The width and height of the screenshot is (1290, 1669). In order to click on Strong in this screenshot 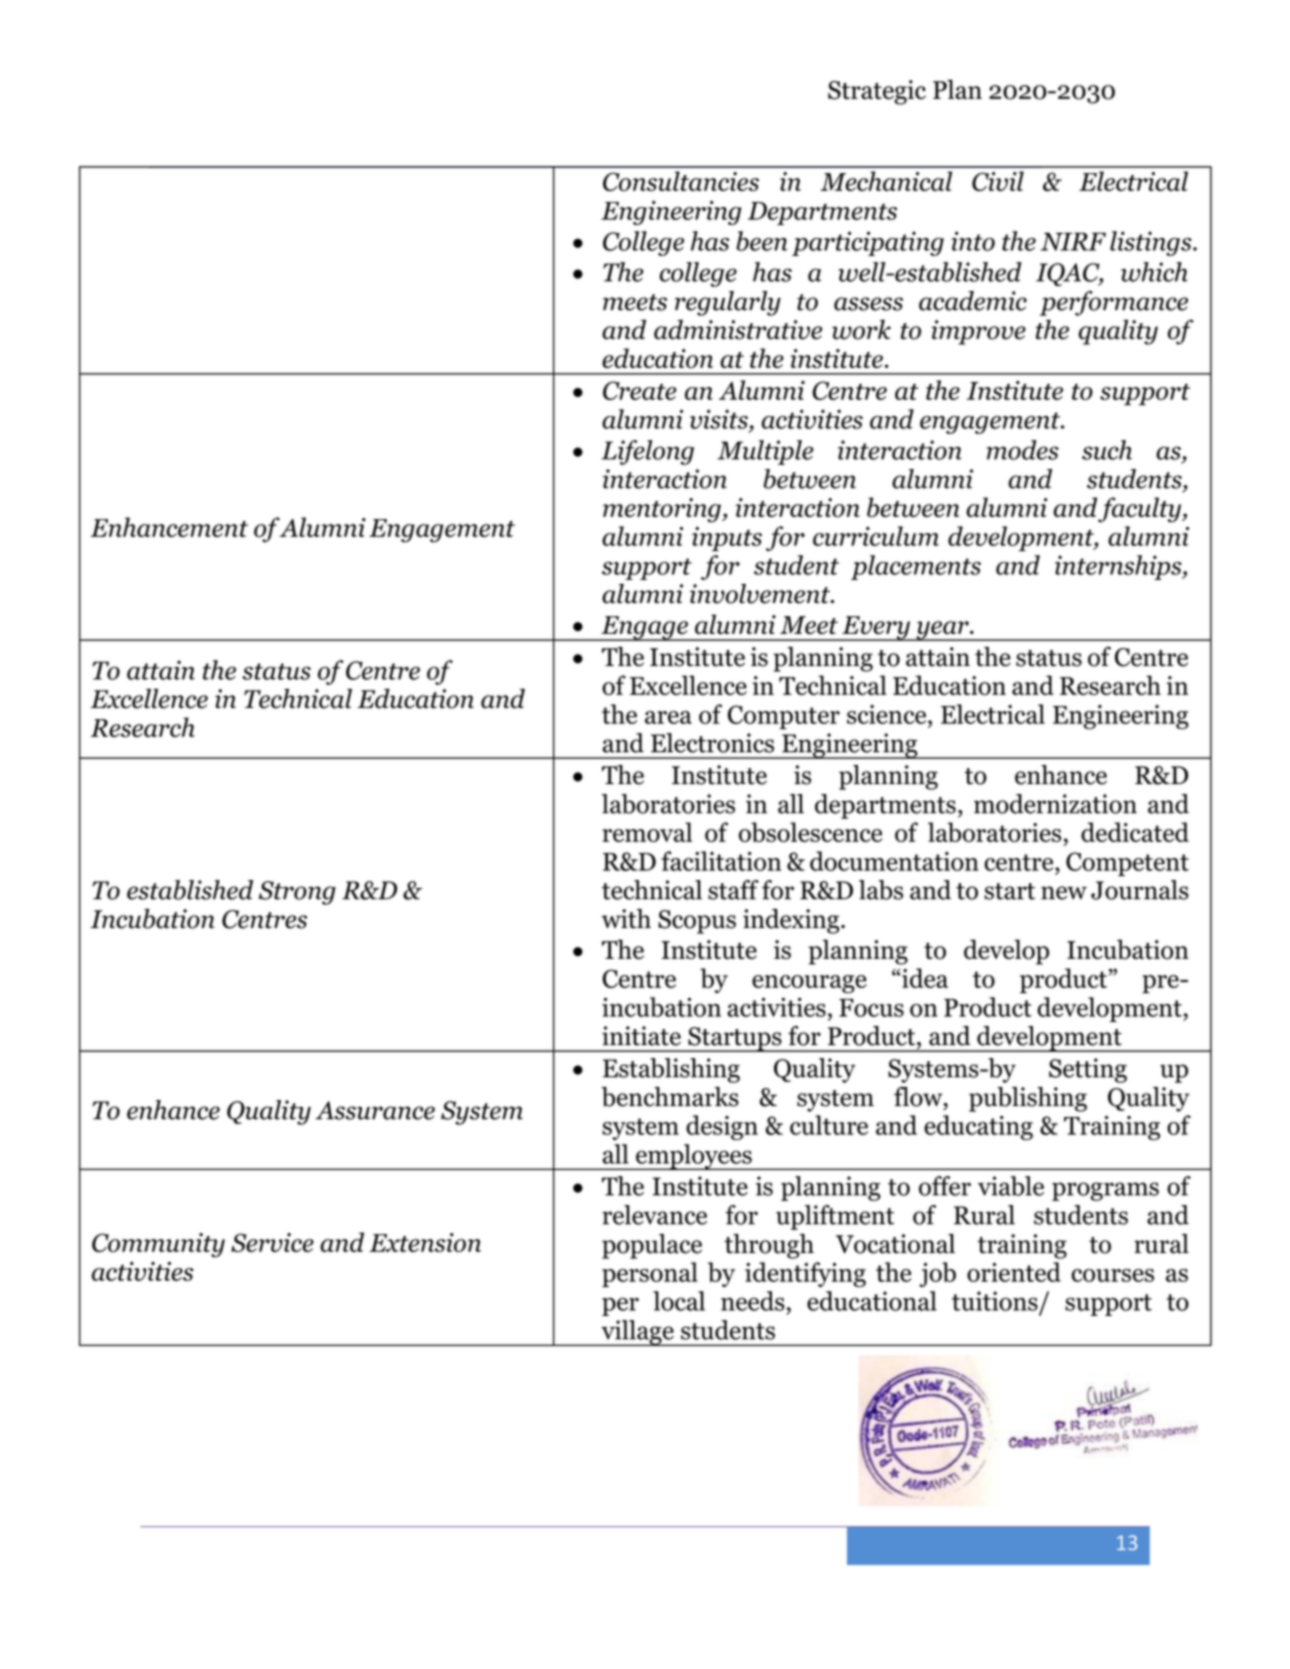, I will do `click(297, 893)`.
